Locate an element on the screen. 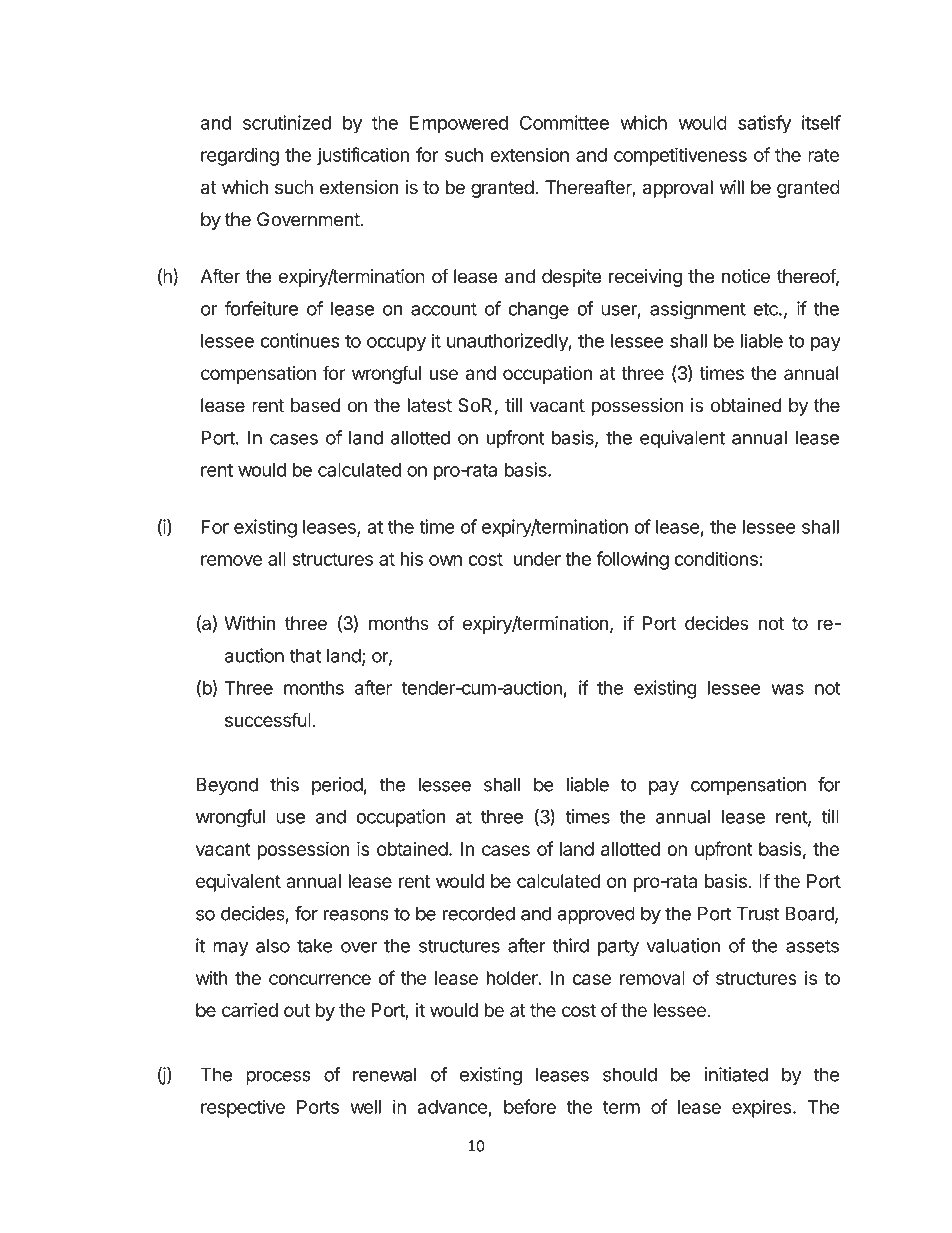 The height and width of the screenshot is (1233, 952). before is located at coordinates (530, 1106).
